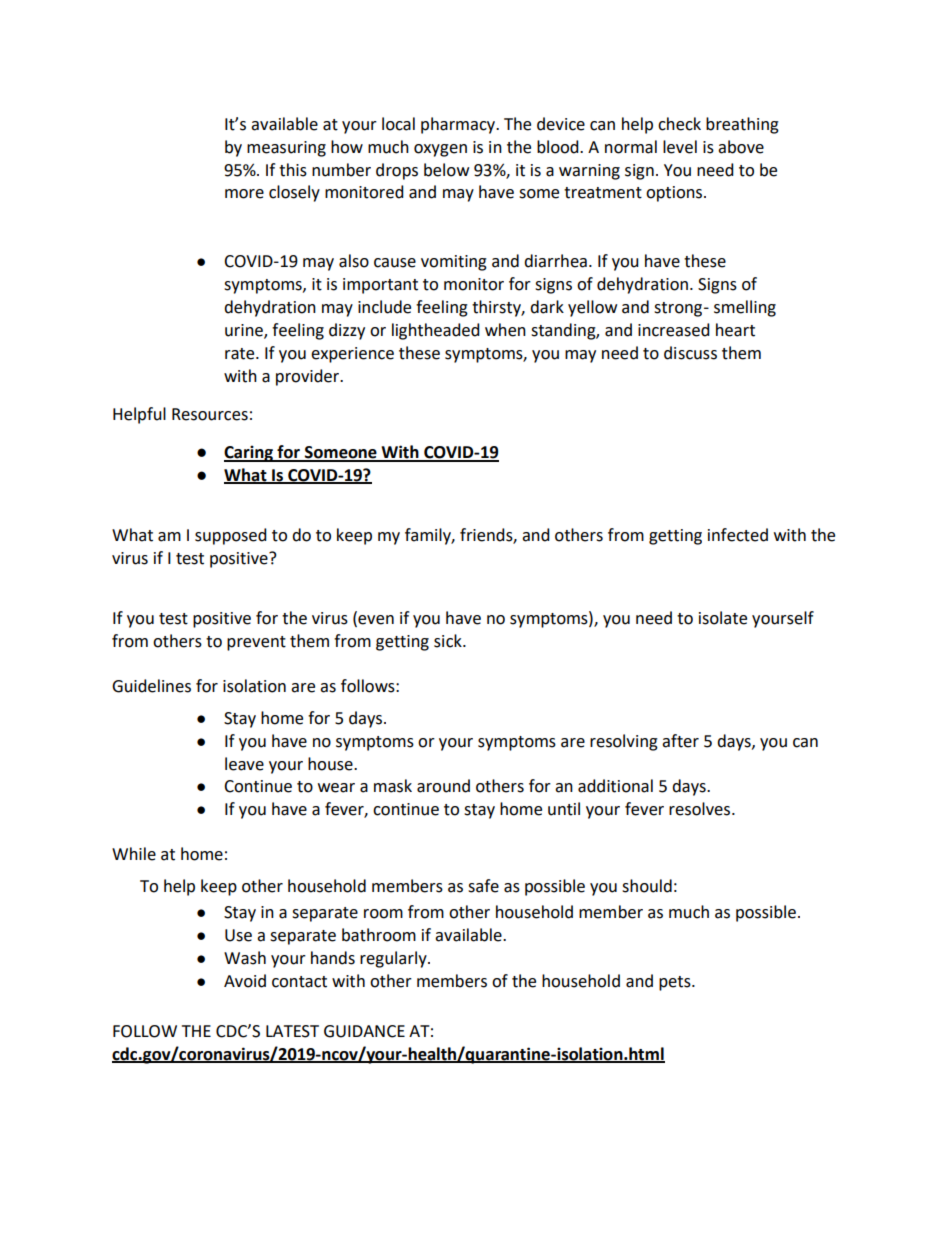 This screenshot has height=1233, width=952. Describe the element at coordinates (680, 147) in the screenshot. I see `level` at that location.
